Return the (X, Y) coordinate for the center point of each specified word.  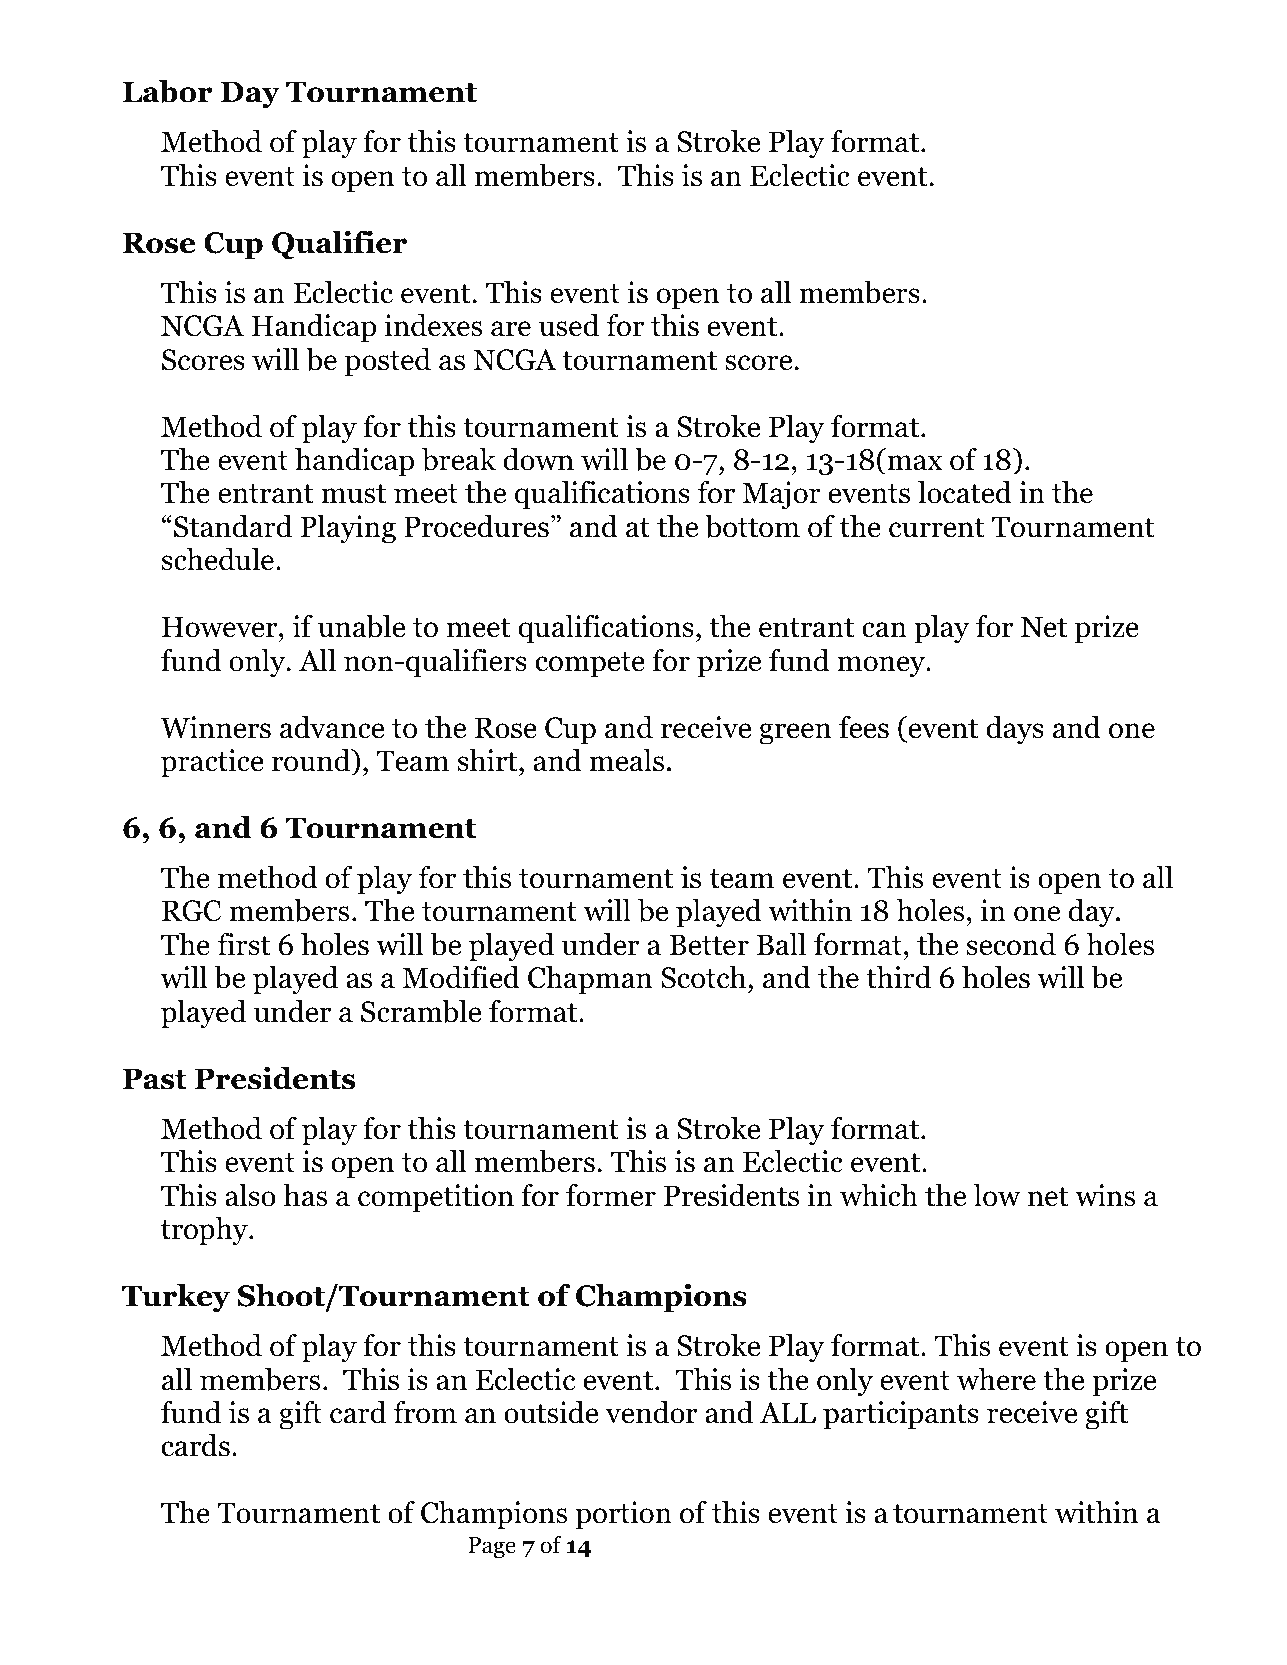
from (425, 1412)
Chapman (590, 980)
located (965, 492)
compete (590, 665)
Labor (168, 91)
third (898, 977)
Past (155, 1079)
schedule (219, 559)
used (569, 325)
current (936, 528)
